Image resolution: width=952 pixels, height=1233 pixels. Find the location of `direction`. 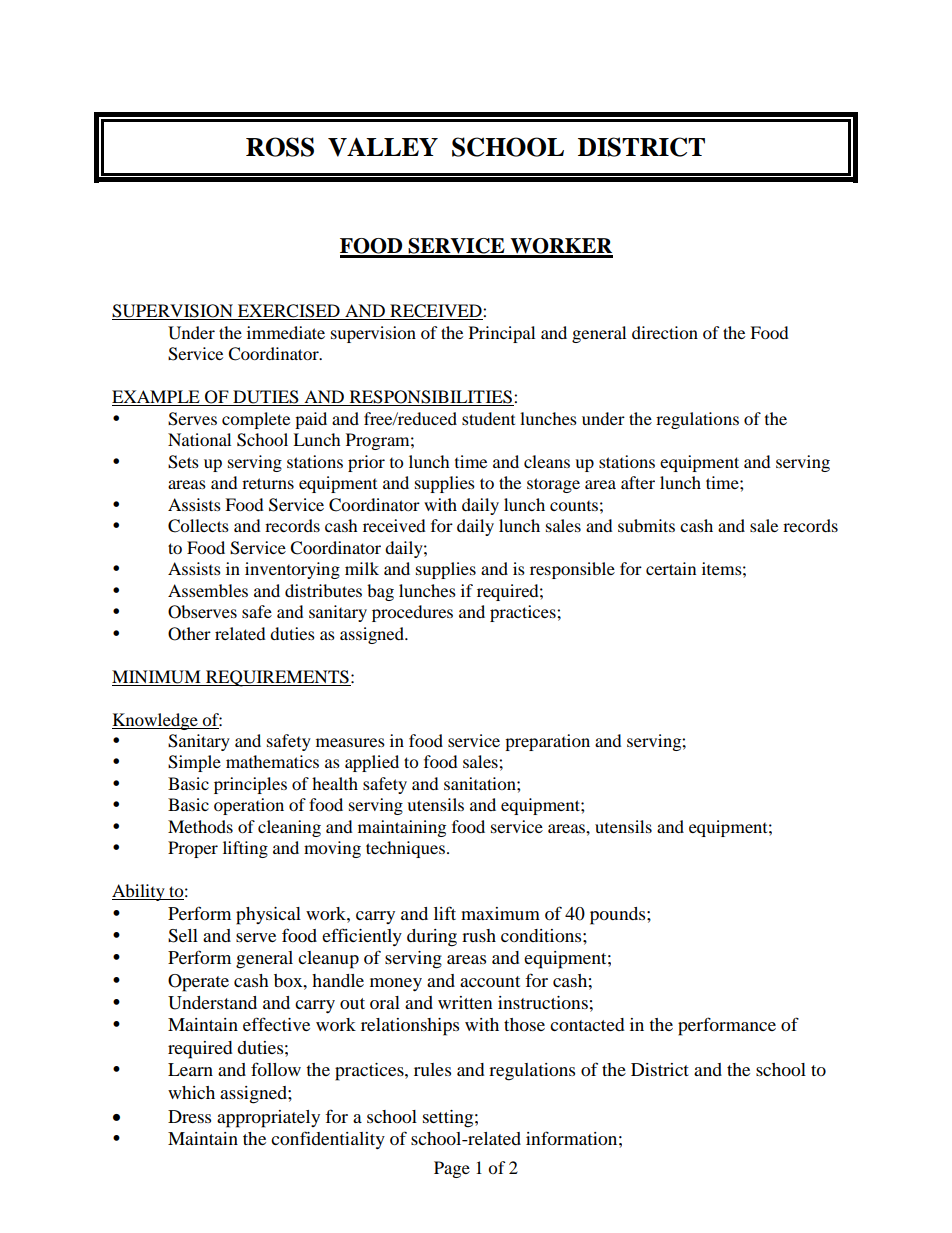

direction is located at coordinates (665, 332).
